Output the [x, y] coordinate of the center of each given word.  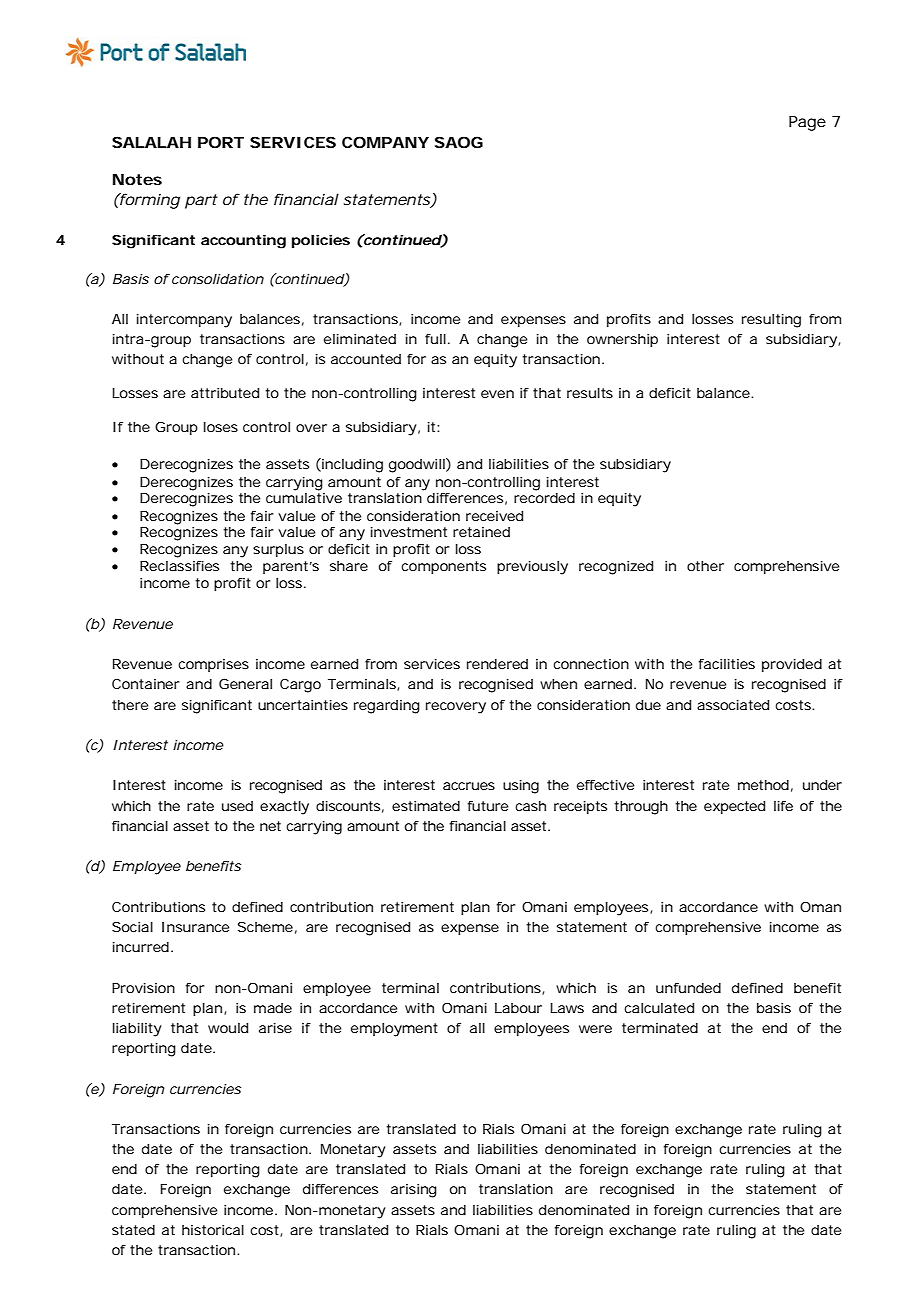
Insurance [195, 927]
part [201, 201]
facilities [727, 664]
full [435, 339]
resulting [771, 321]
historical [213, 1230]
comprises [213, 665]
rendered [497, 664]
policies [321, 241]
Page [807, 123]
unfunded [688, 988]
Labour [518, 1008]
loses [221, 427]
